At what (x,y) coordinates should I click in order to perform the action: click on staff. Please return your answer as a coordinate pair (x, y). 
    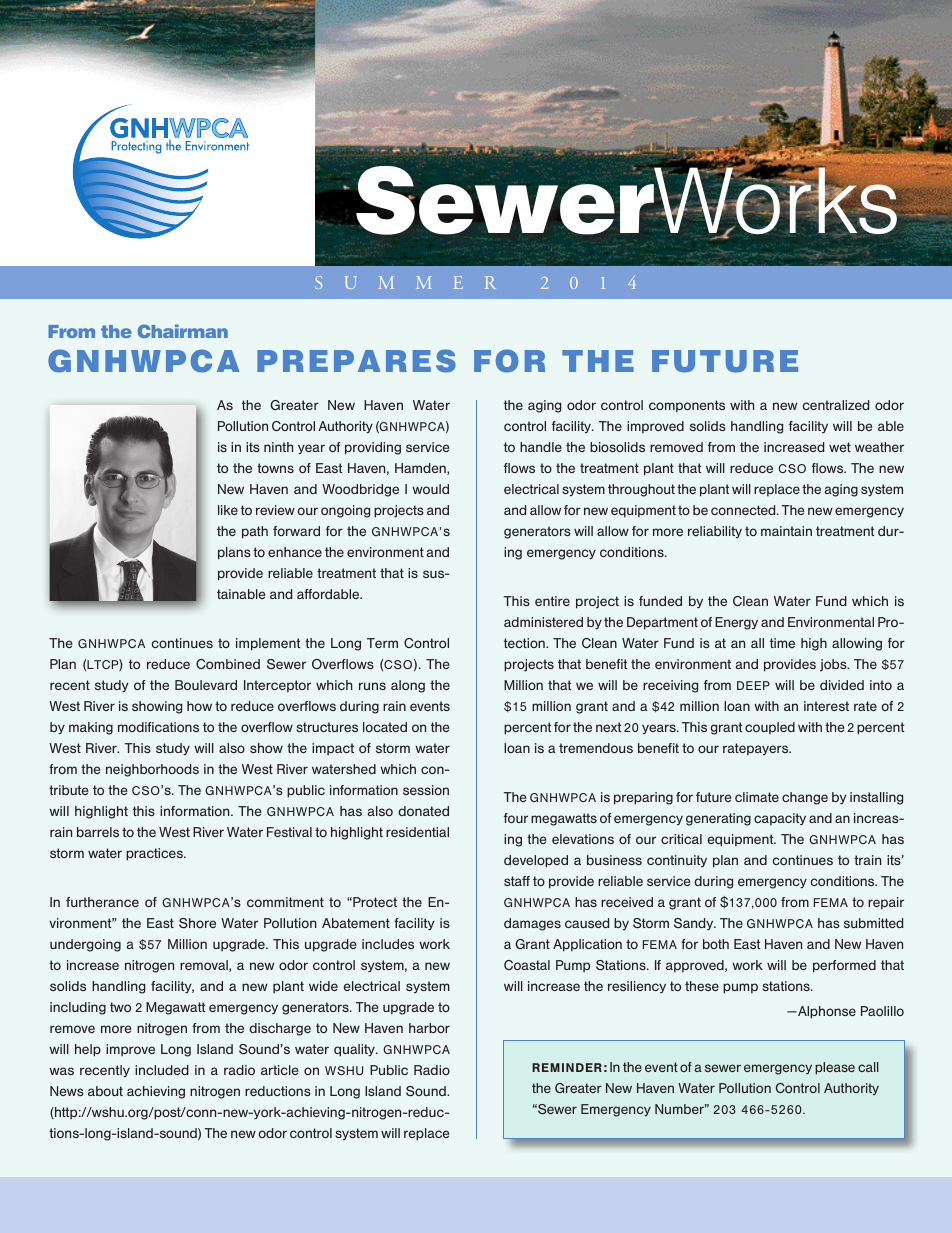
    Looking at the image, I should click on (517, 881).
